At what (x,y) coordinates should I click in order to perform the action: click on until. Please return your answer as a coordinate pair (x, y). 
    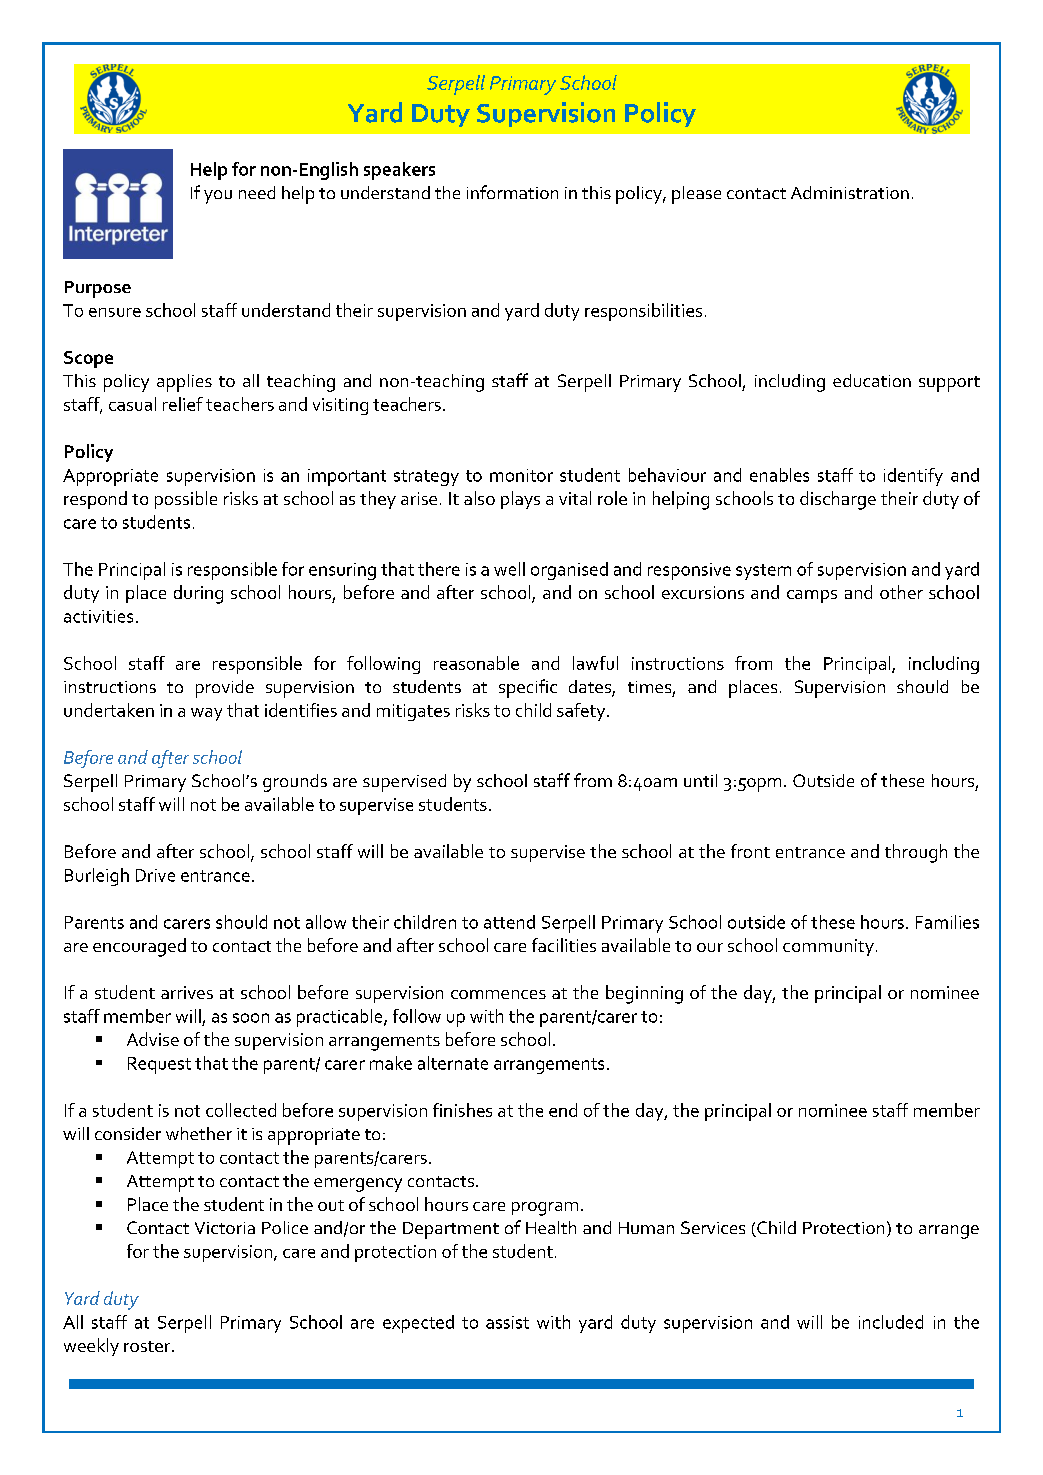
    Looking at the image, I should click on (700, 780).
